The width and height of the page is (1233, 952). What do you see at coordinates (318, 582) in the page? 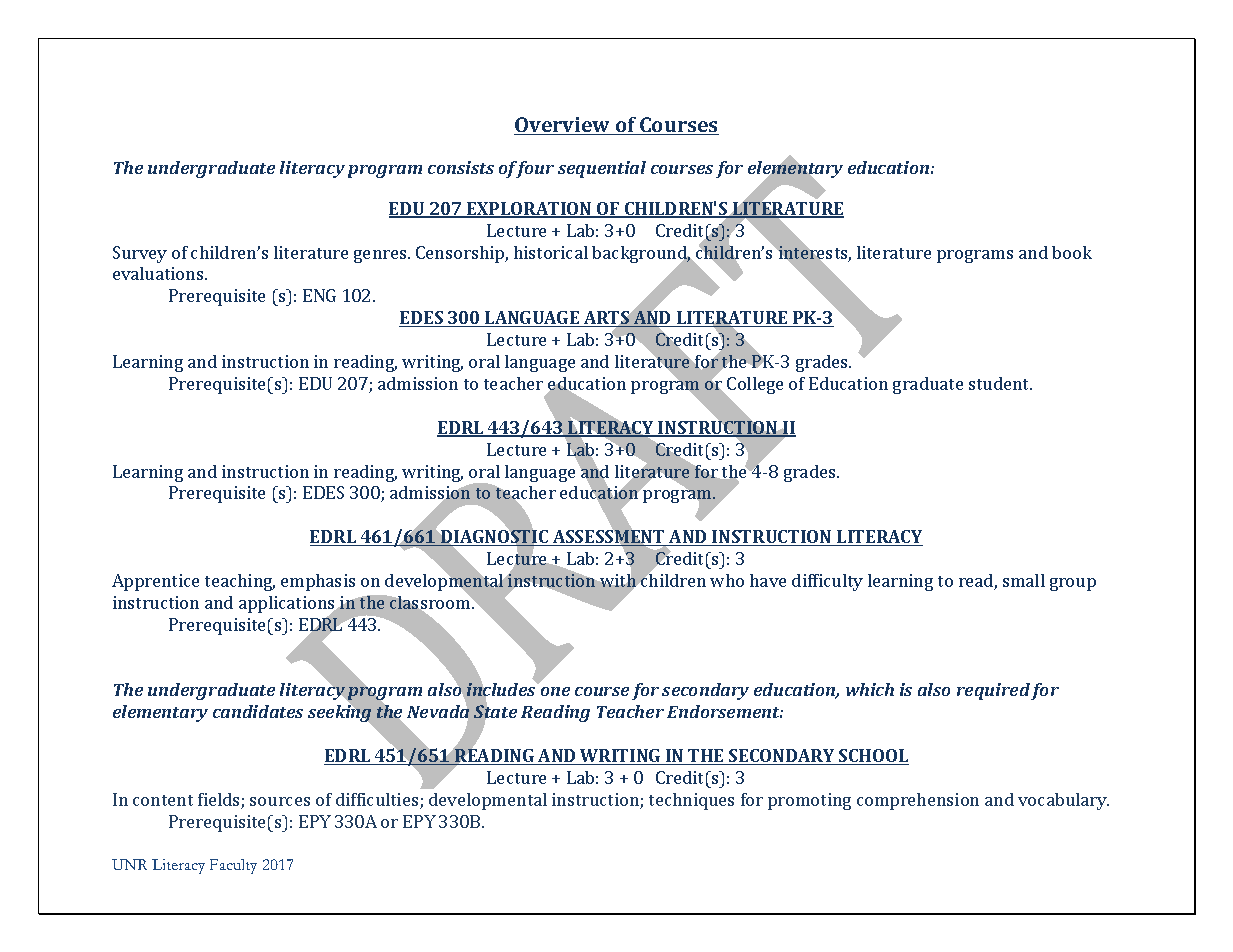
I see `emphasis` at bounding box center [318, 582].
